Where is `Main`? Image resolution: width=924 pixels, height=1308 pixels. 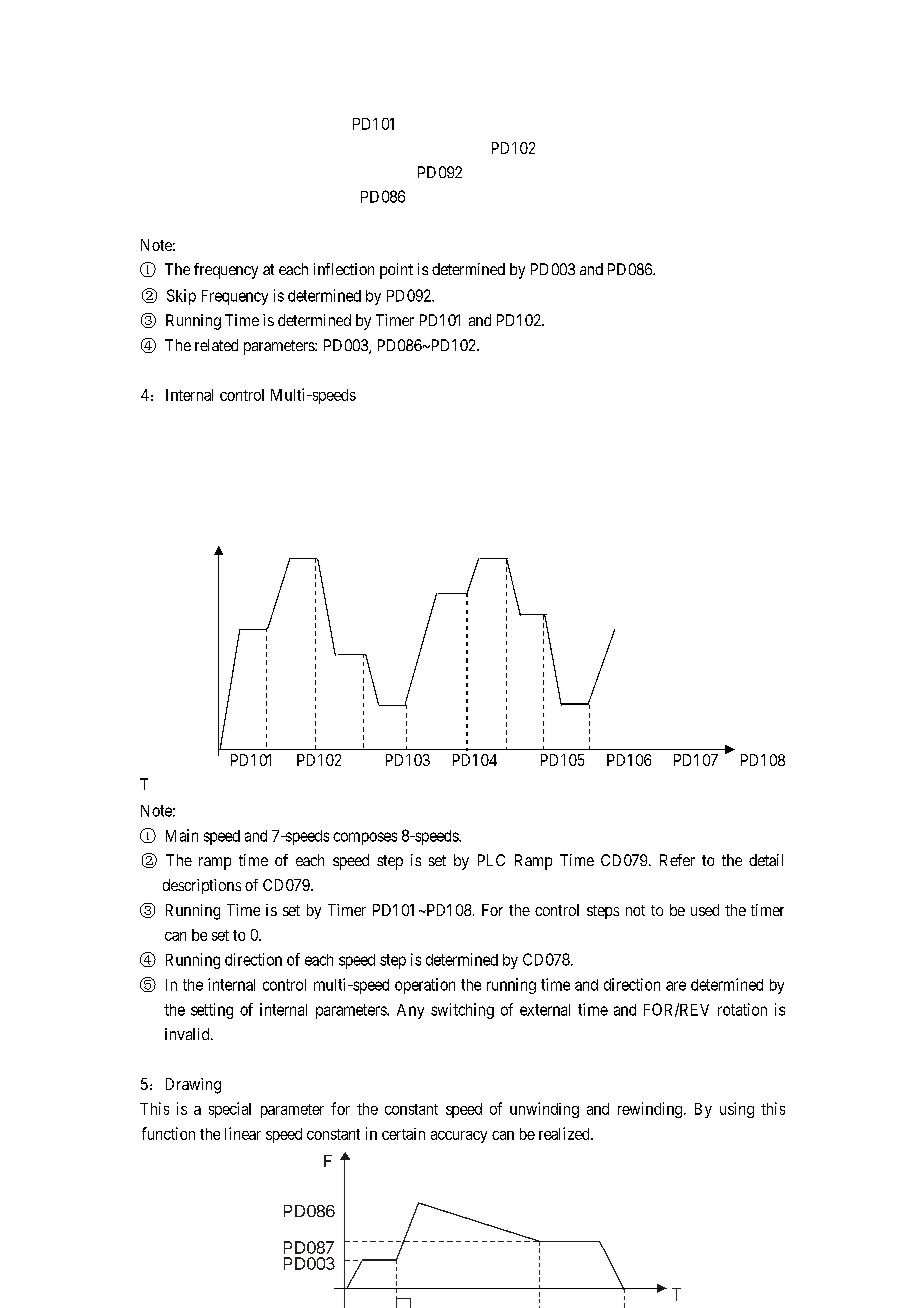 Main is located at coordinates (182, 835).
